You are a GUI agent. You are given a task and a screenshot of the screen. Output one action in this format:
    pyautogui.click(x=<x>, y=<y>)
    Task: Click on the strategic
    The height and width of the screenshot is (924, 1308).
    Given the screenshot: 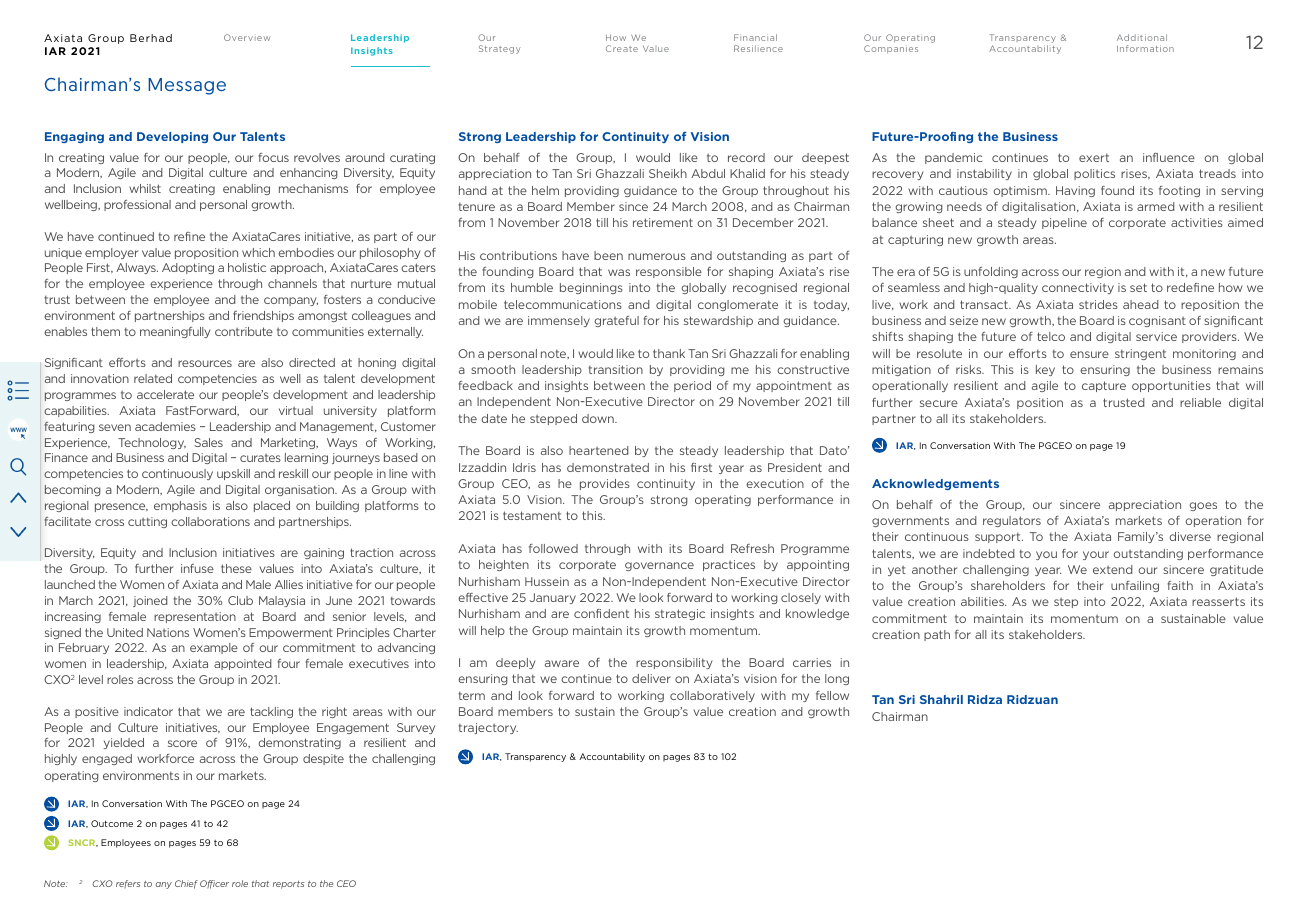 What is the action you would take?
    pyautogui.click(x=680, y=614)
